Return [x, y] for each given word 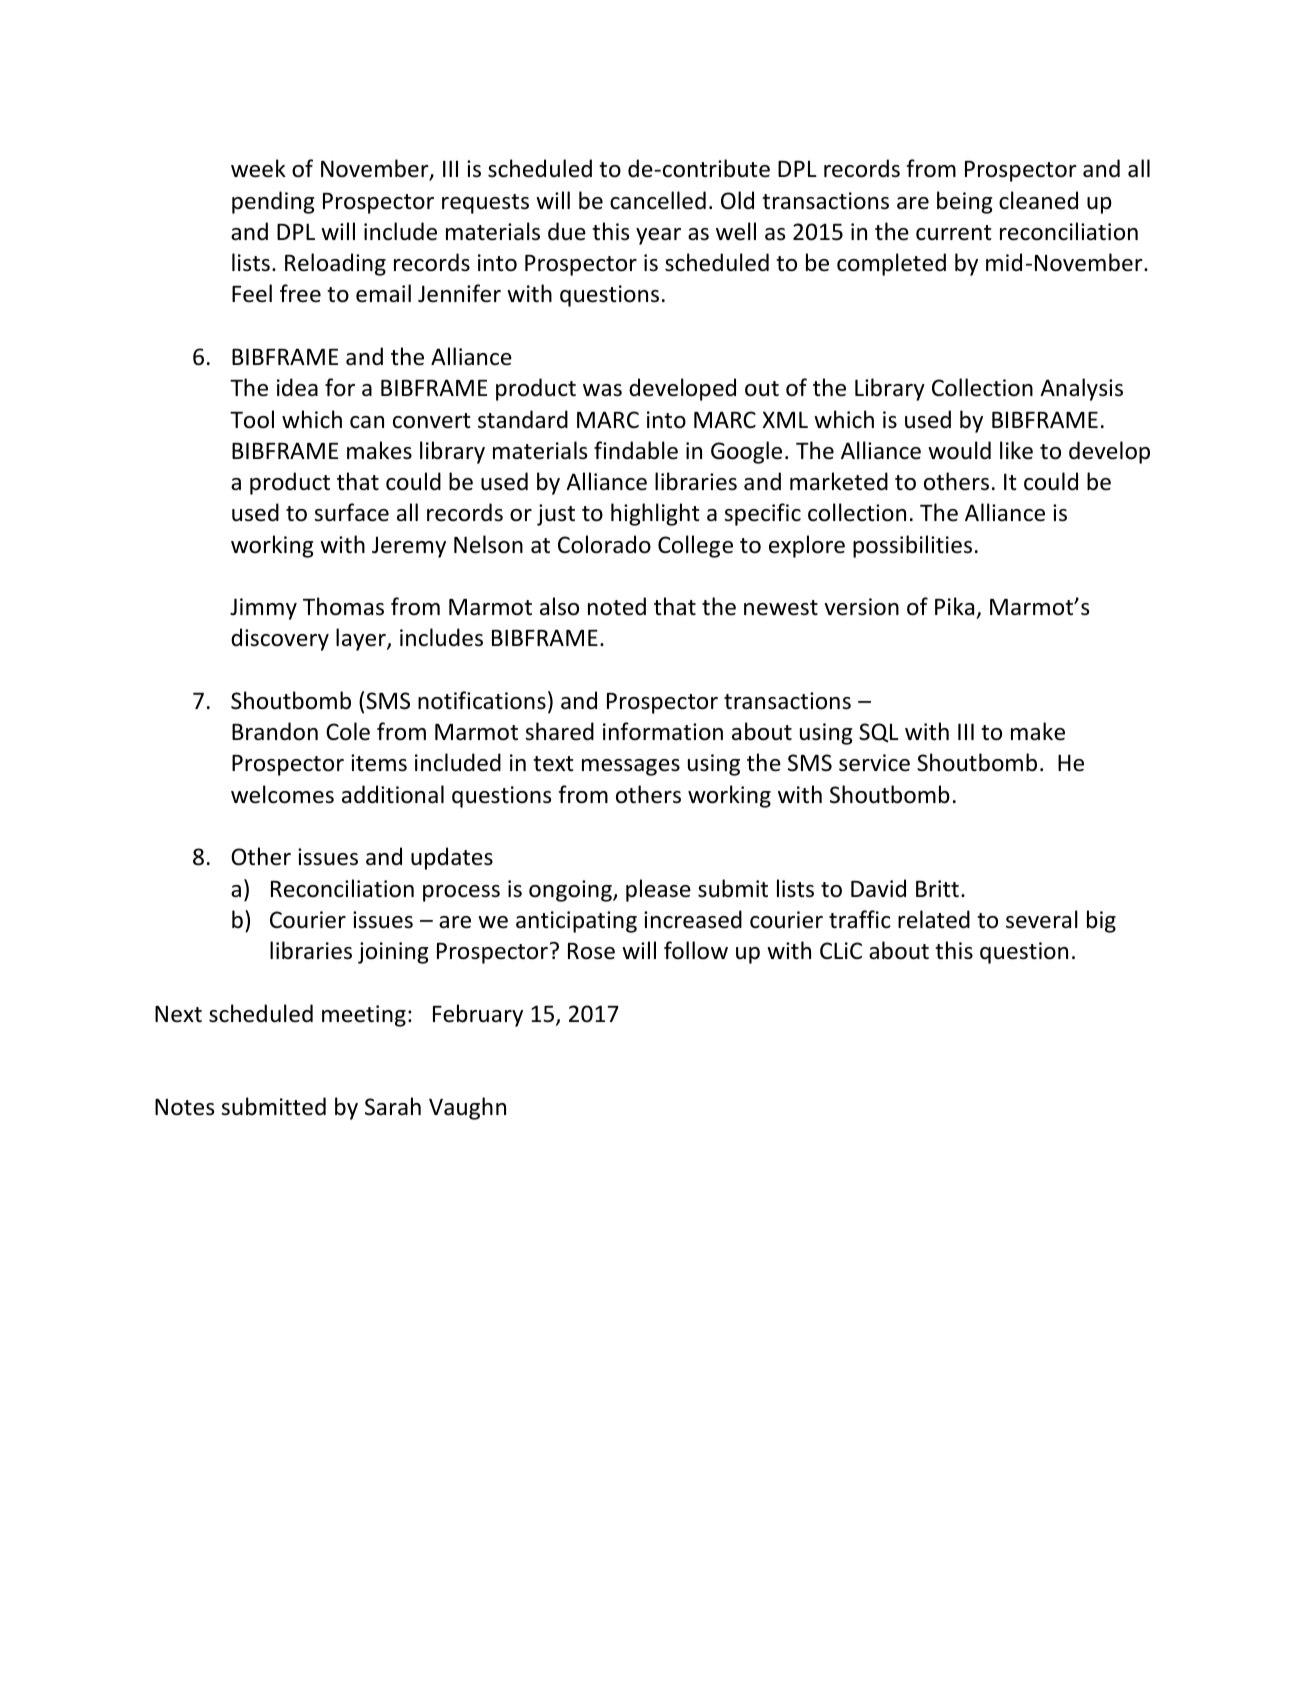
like [1016, 450]
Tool [252, 419]
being [965, 202]
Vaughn [467, 1108]
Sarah [393, 1106]
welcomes [282, 794]
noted [617, 606]
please [658, 890]
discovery [280, 639]
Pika [954, 606]
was [602, 390]
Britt [937, 889]
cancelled [658, 200]
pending [273, 202]
